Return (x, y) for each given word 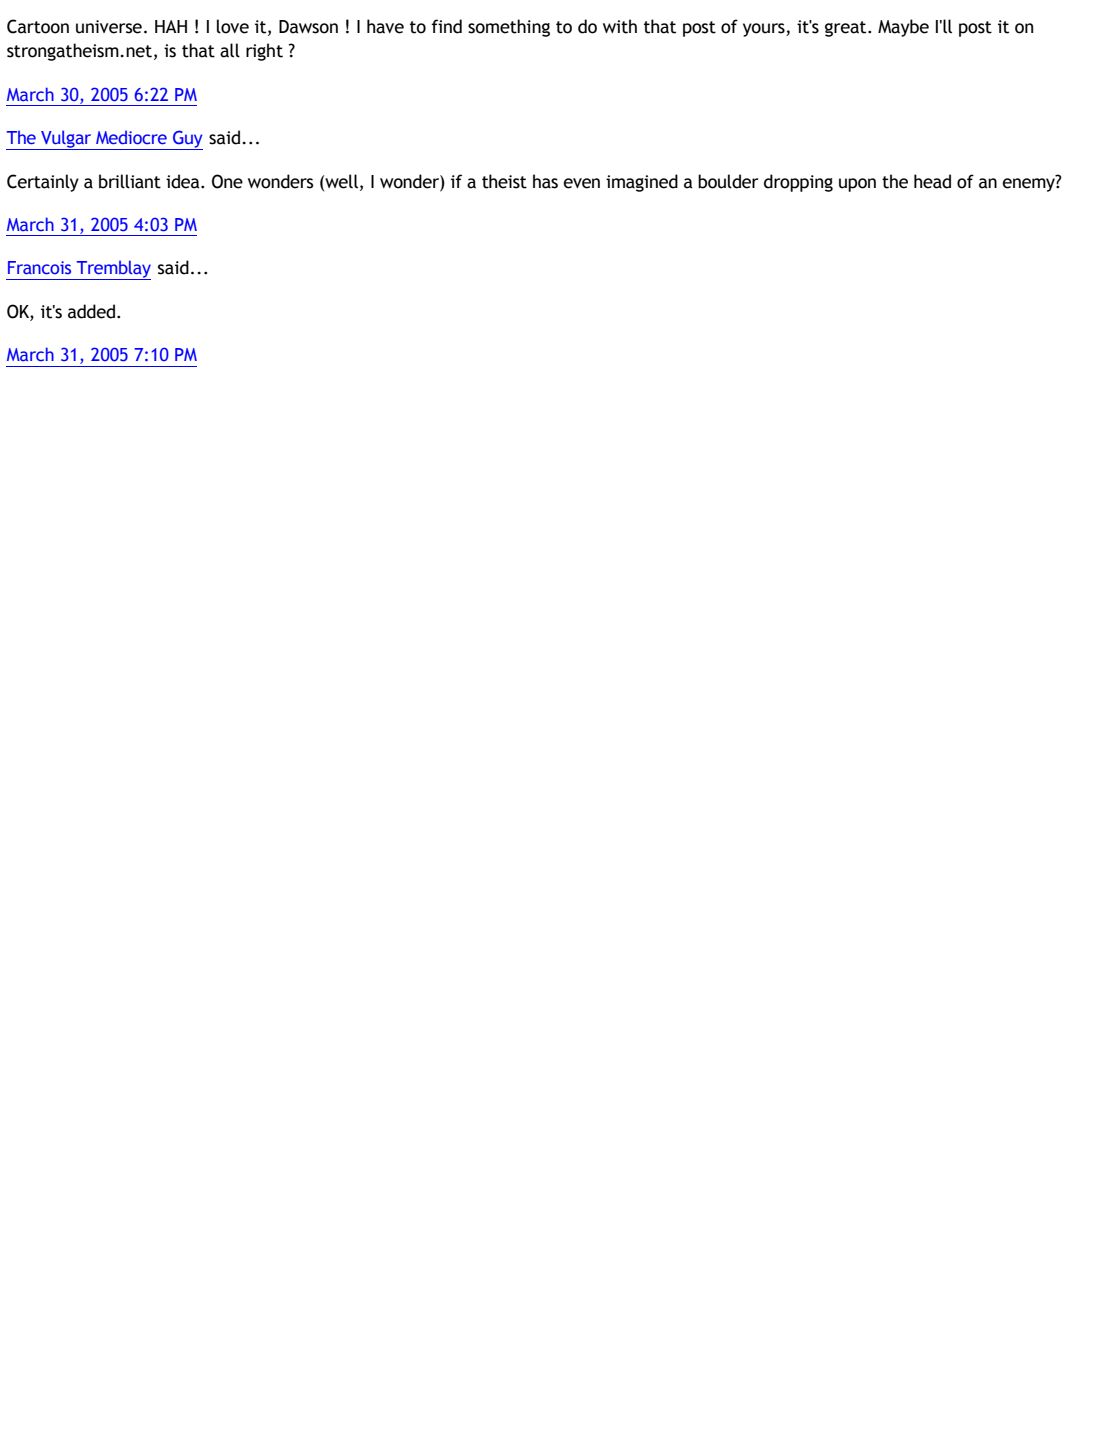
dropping (798, 183)
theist (504, 181)
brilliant (130, 181)
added (91, 311)
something (509, 28)
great (847, 29)
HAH (171, 26)
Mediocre (131, 137)
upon (857, 185)
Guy (187, 140)
